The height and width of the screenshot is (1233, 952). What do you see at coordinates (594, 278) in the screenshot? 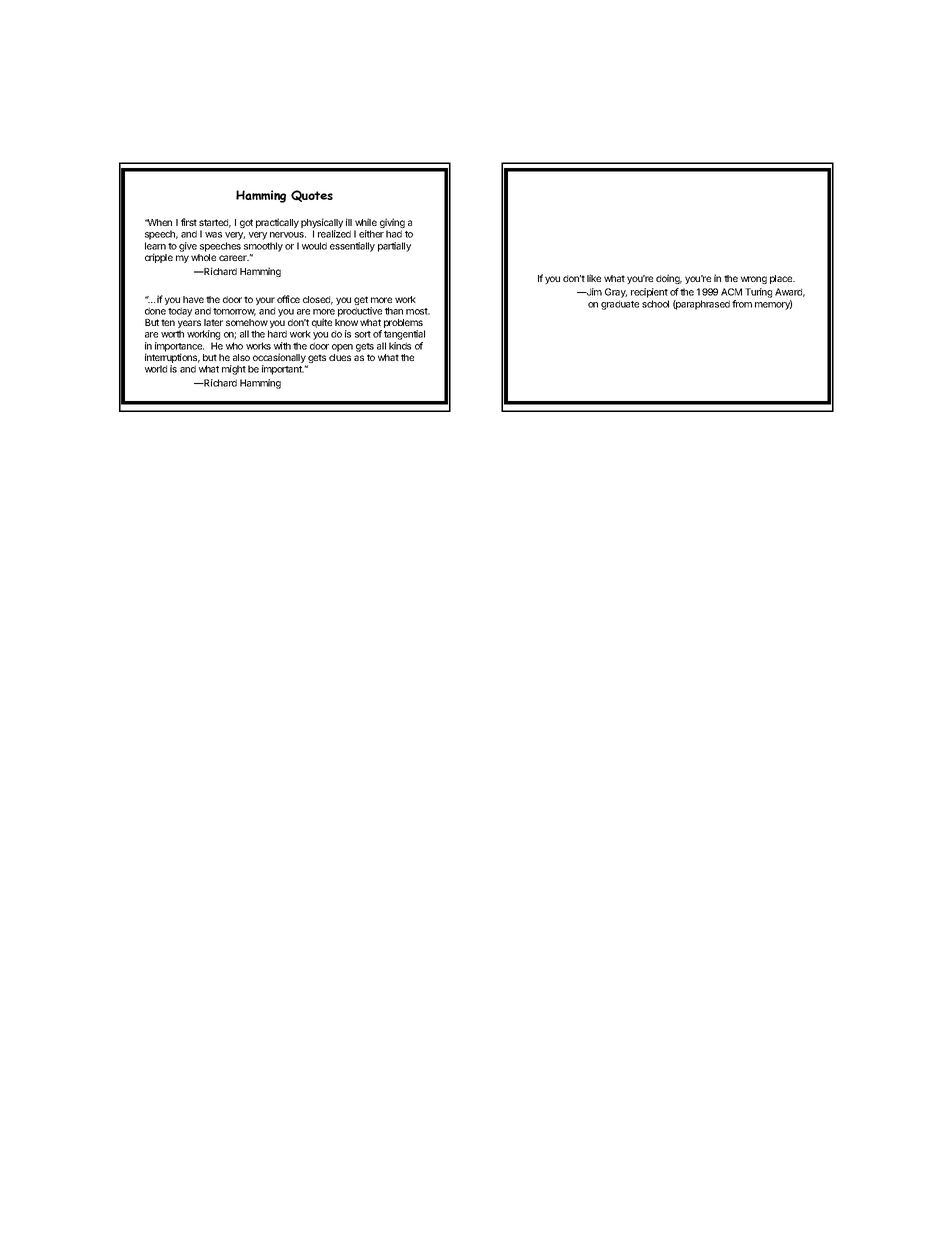
I see `like` at bounding box center [594, 278].
